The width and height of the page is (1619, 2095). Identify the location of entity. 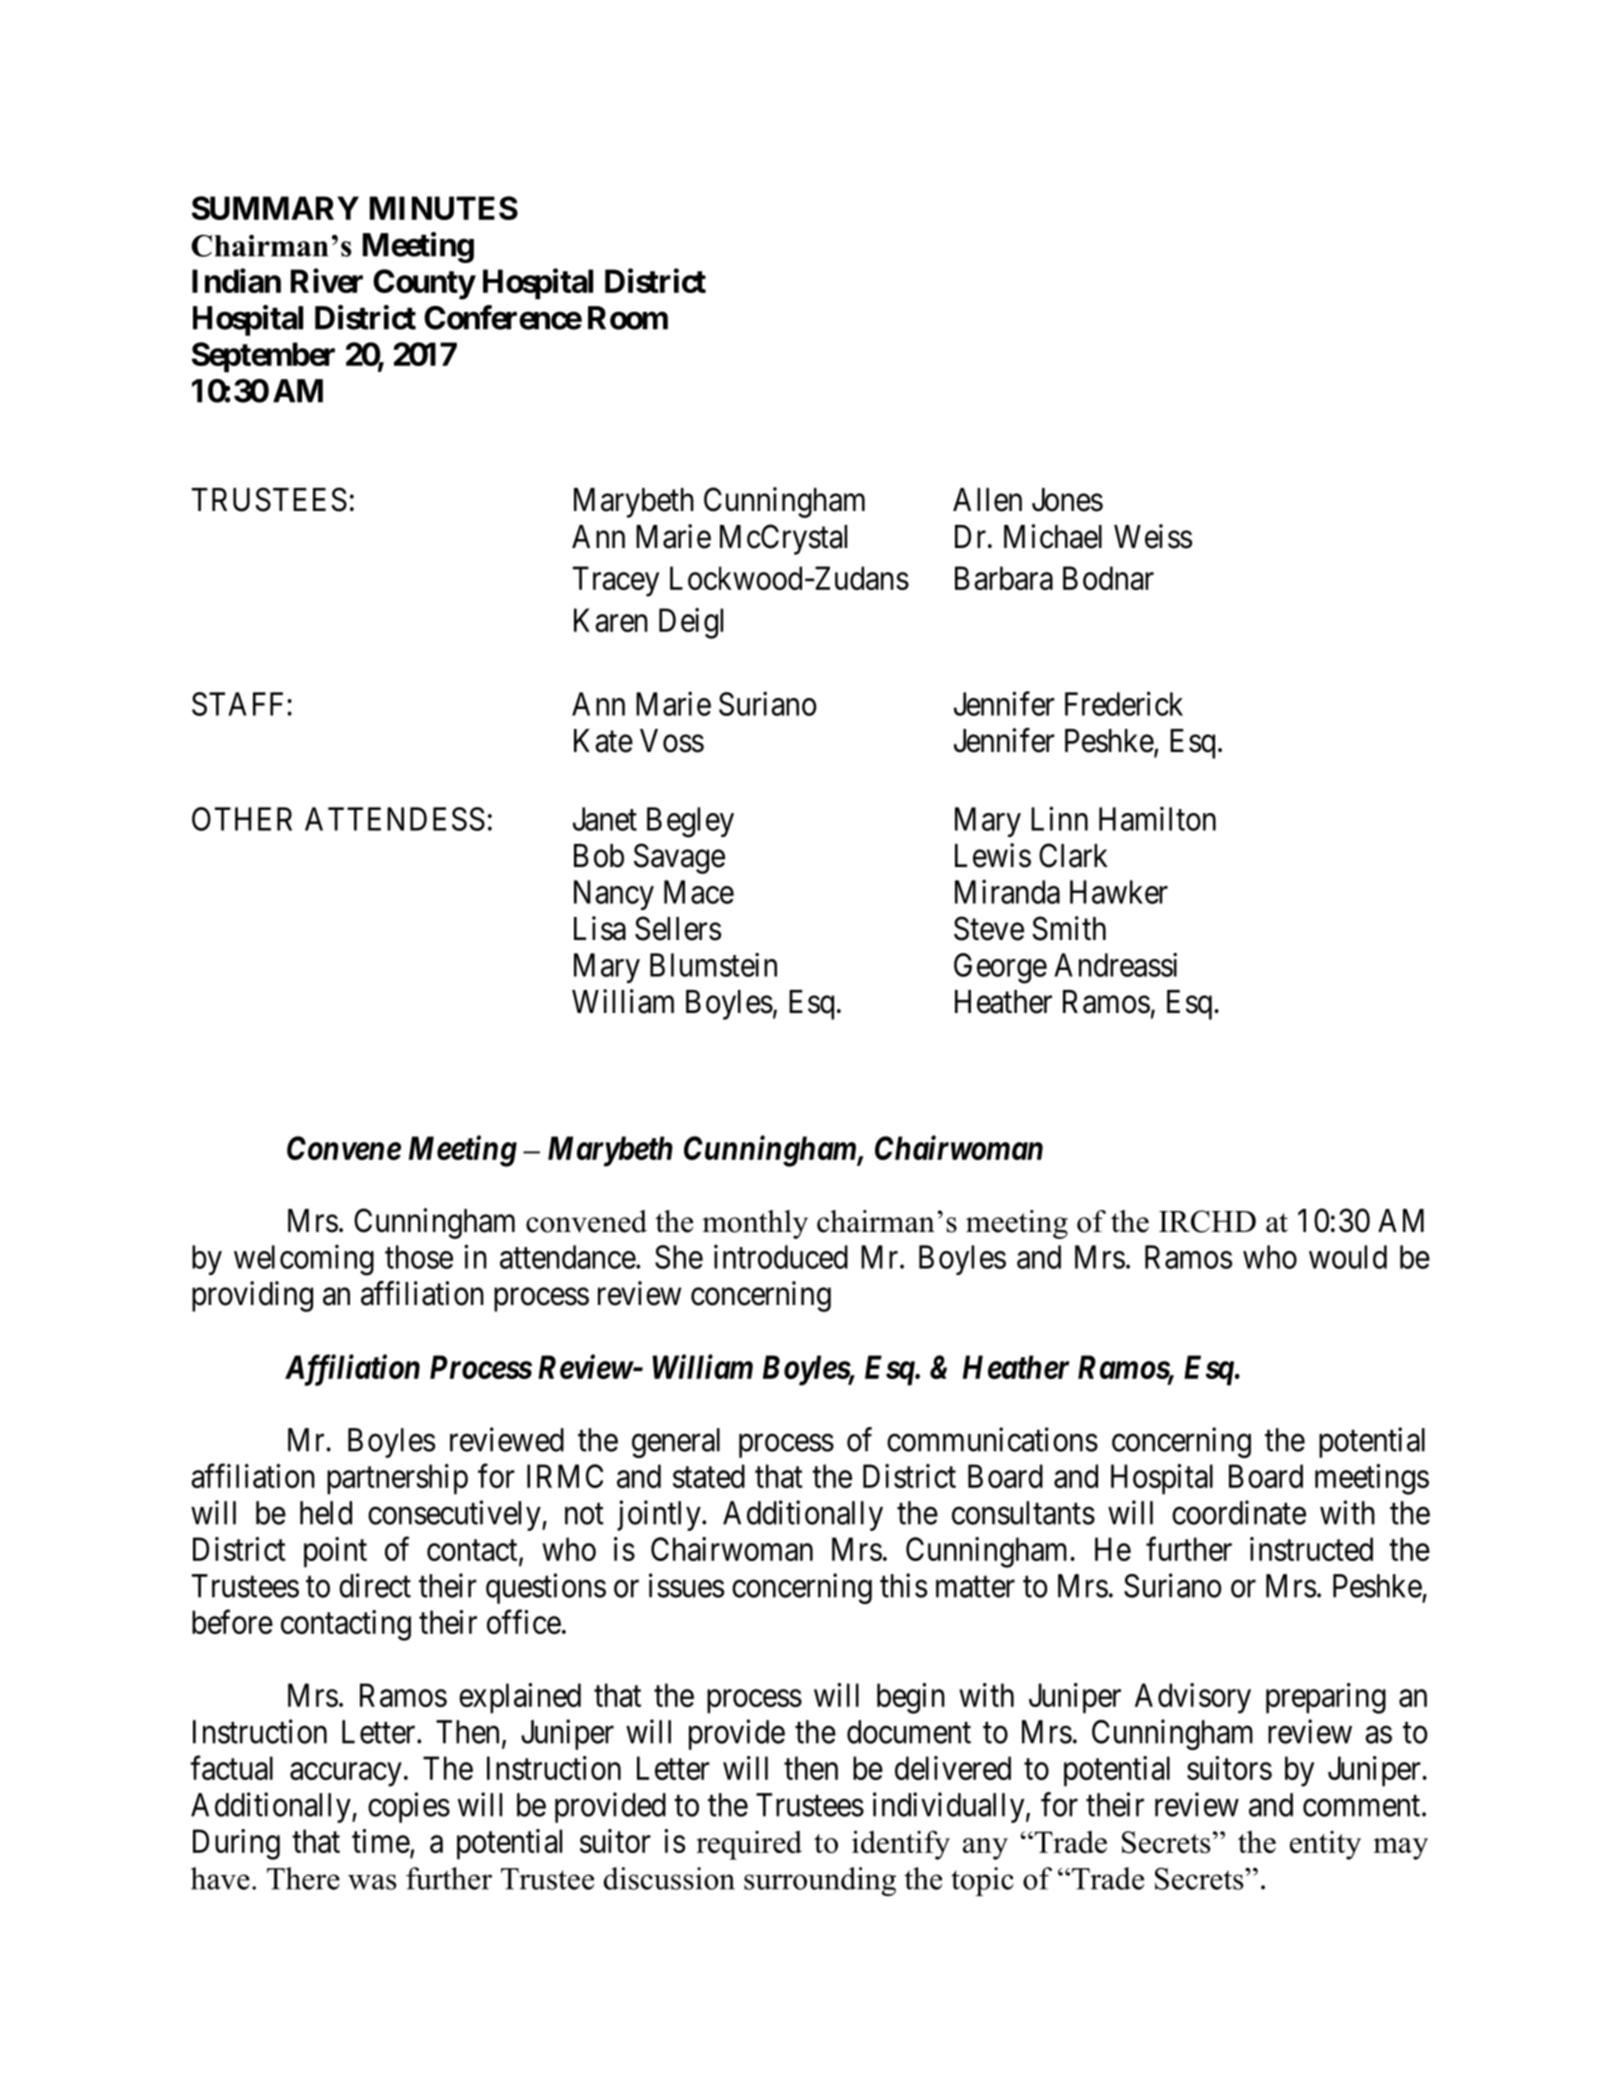
(1325, 1845).
